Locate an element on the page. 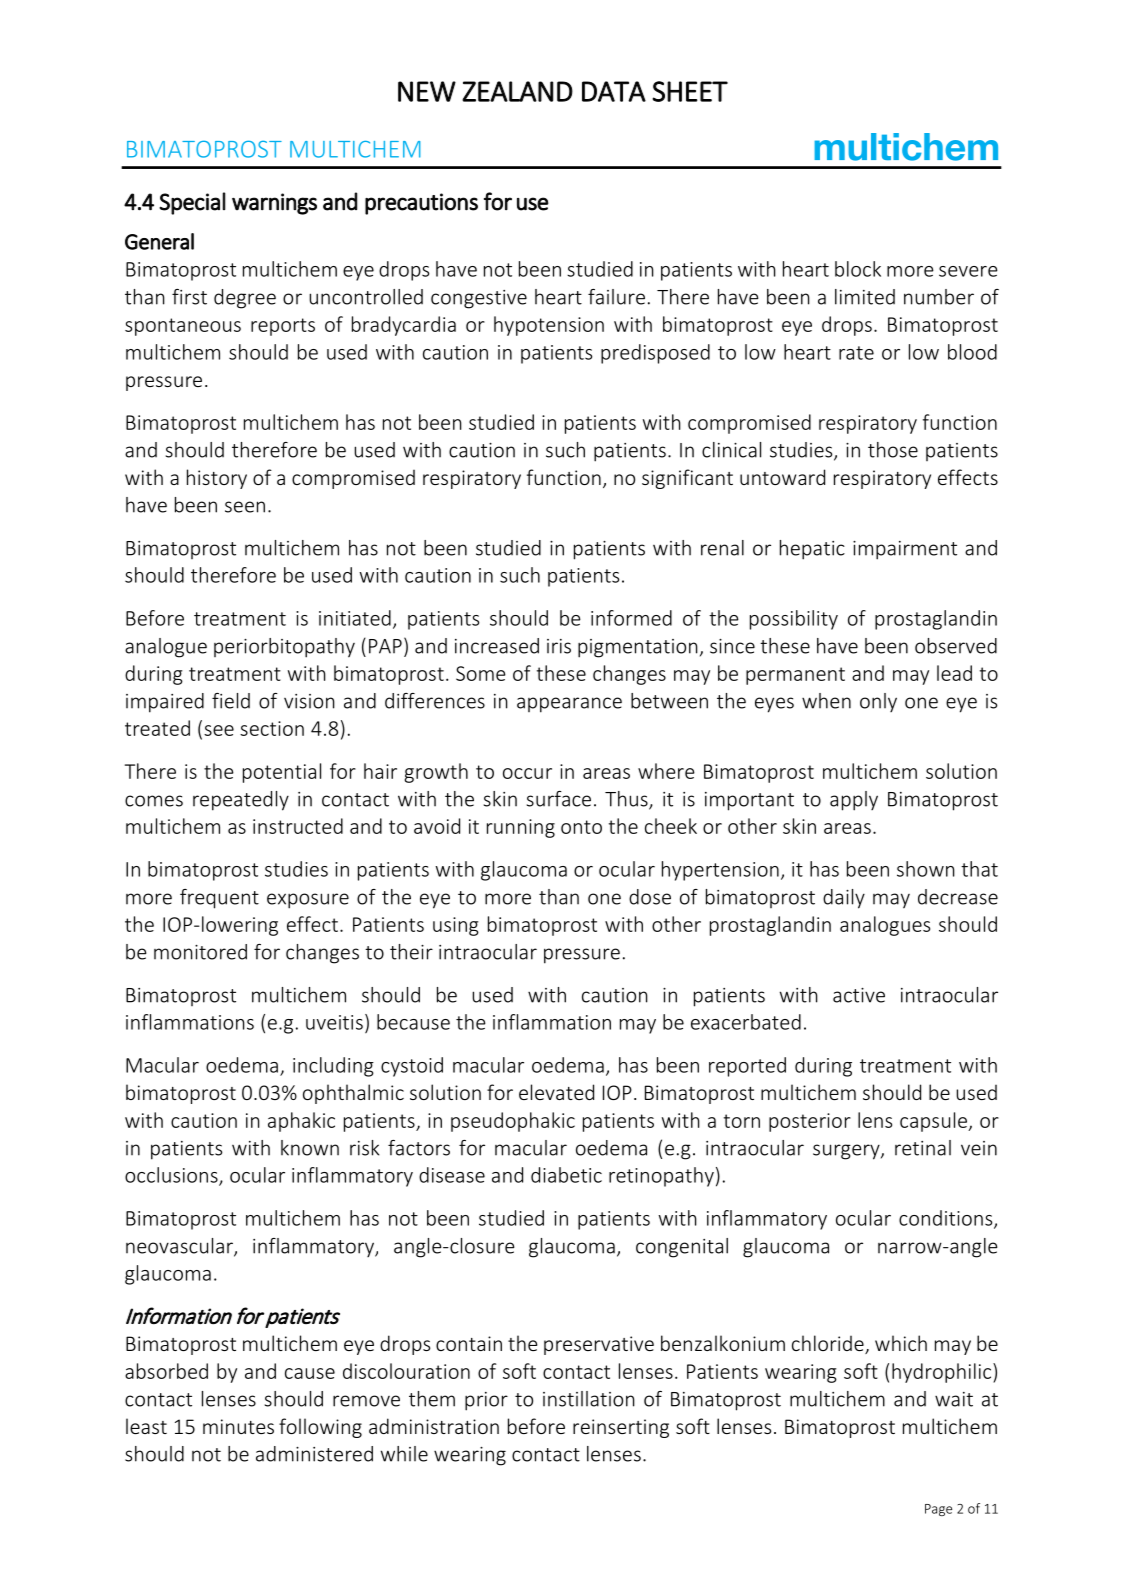 The height and width of the page is (1587, 1123). seen is located at coordinates (245, 507).
